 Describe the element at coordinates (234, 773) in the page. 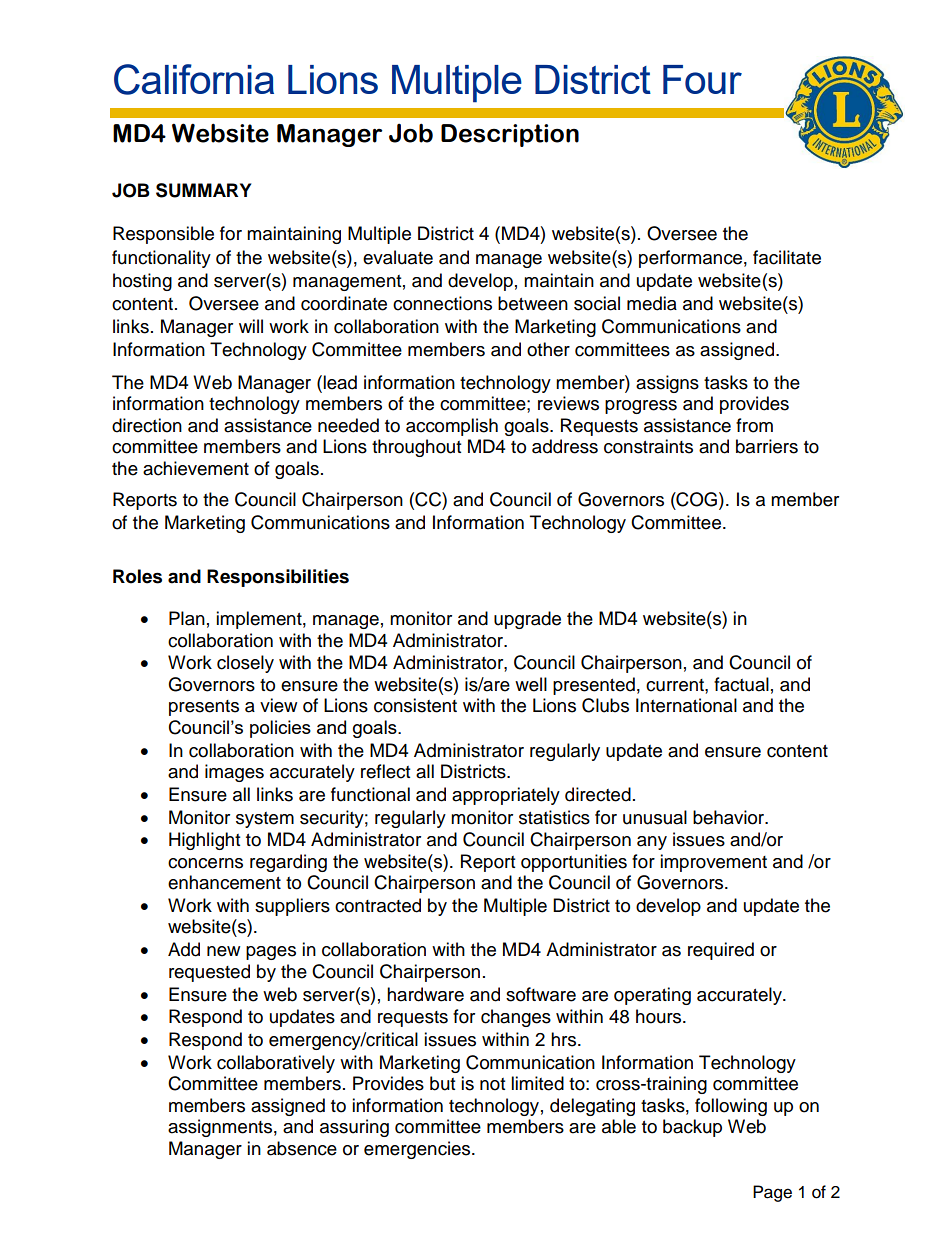

I see `images` at that location.
